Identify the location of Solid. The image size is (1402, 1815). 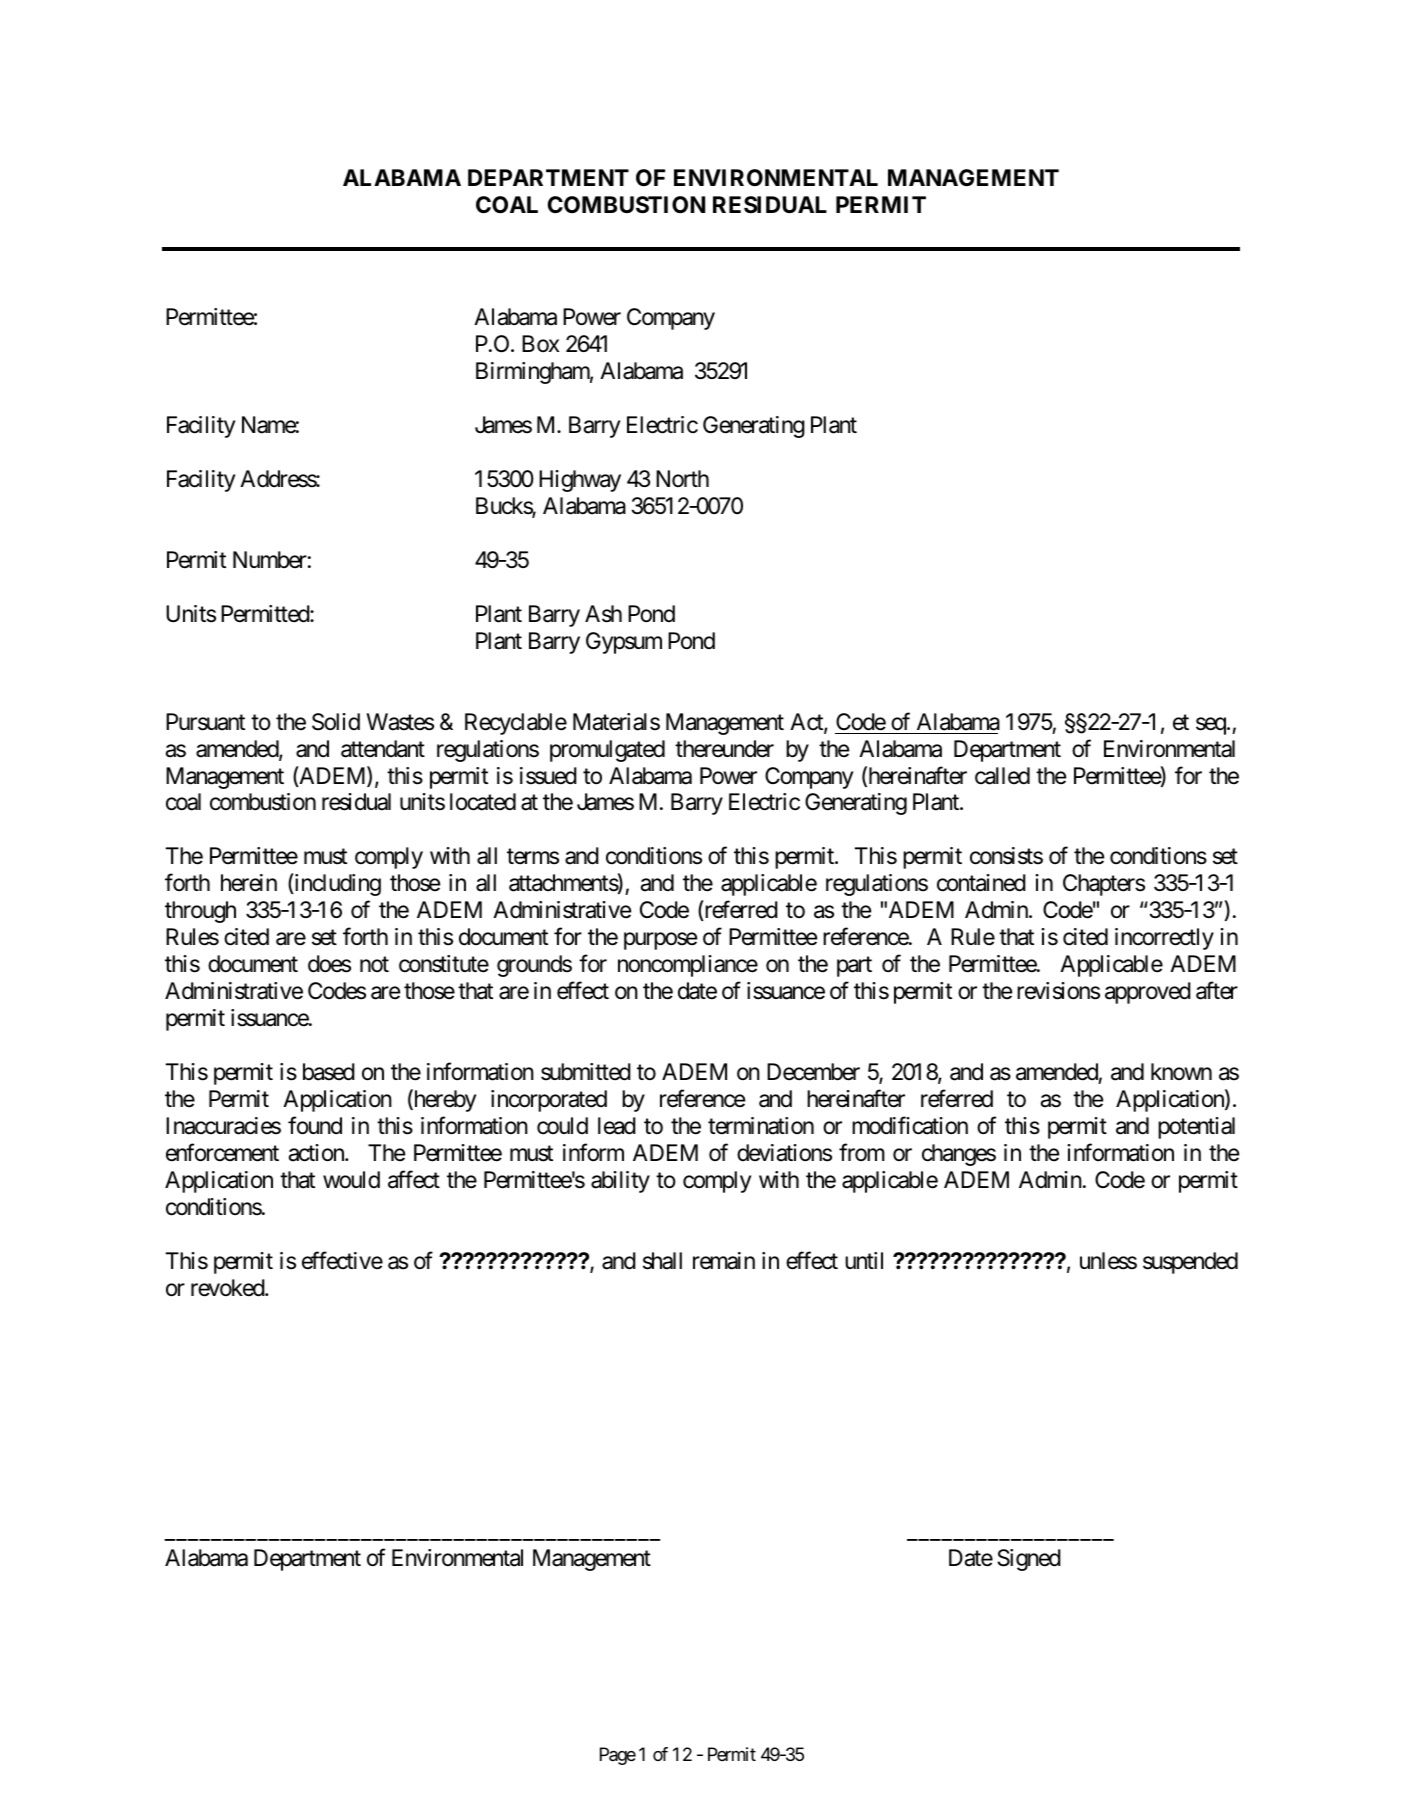
(336, 722).
